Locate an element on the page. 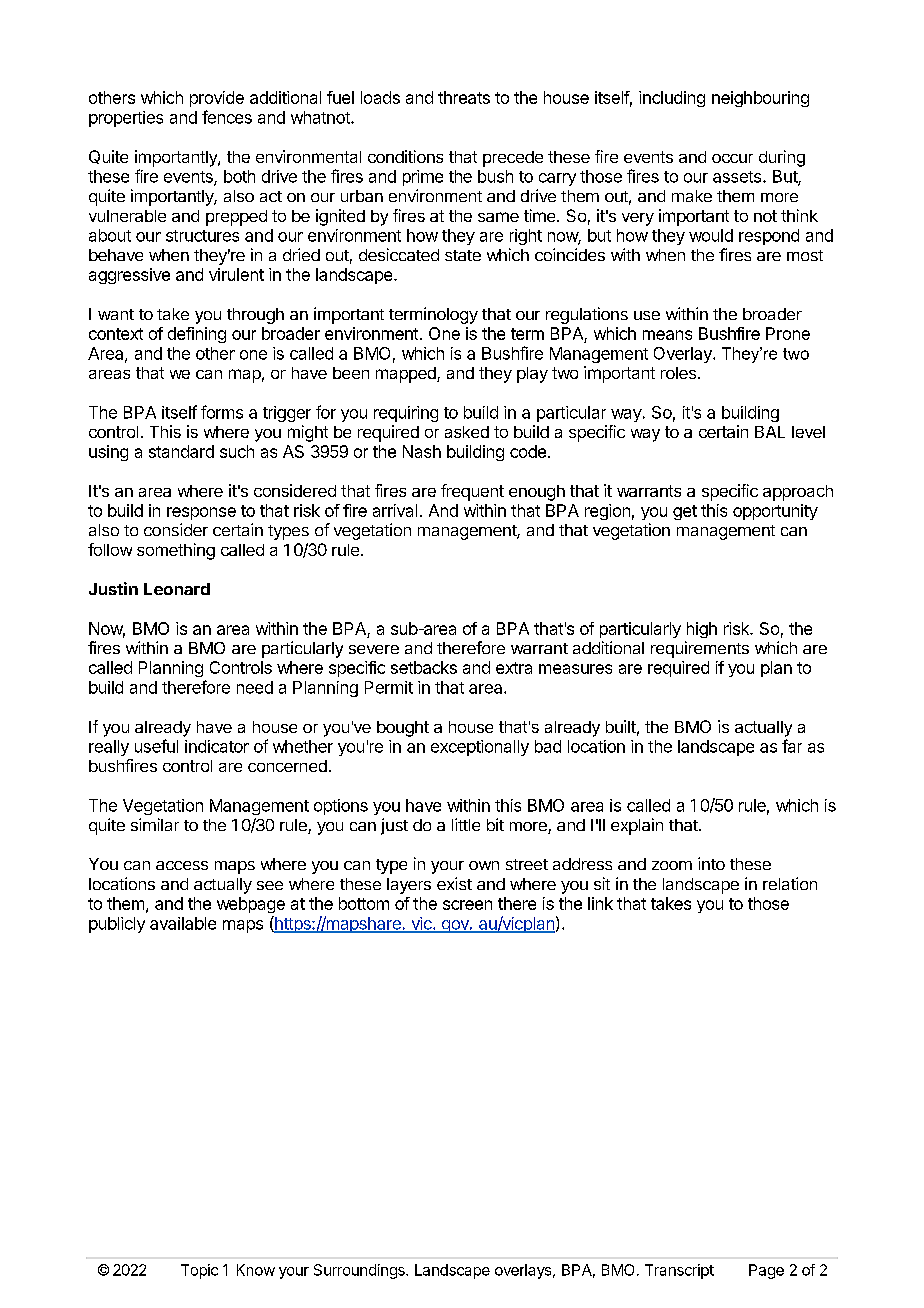 The width and height of the document is (924, 1308). similar is located at coordinates (155, 824).
